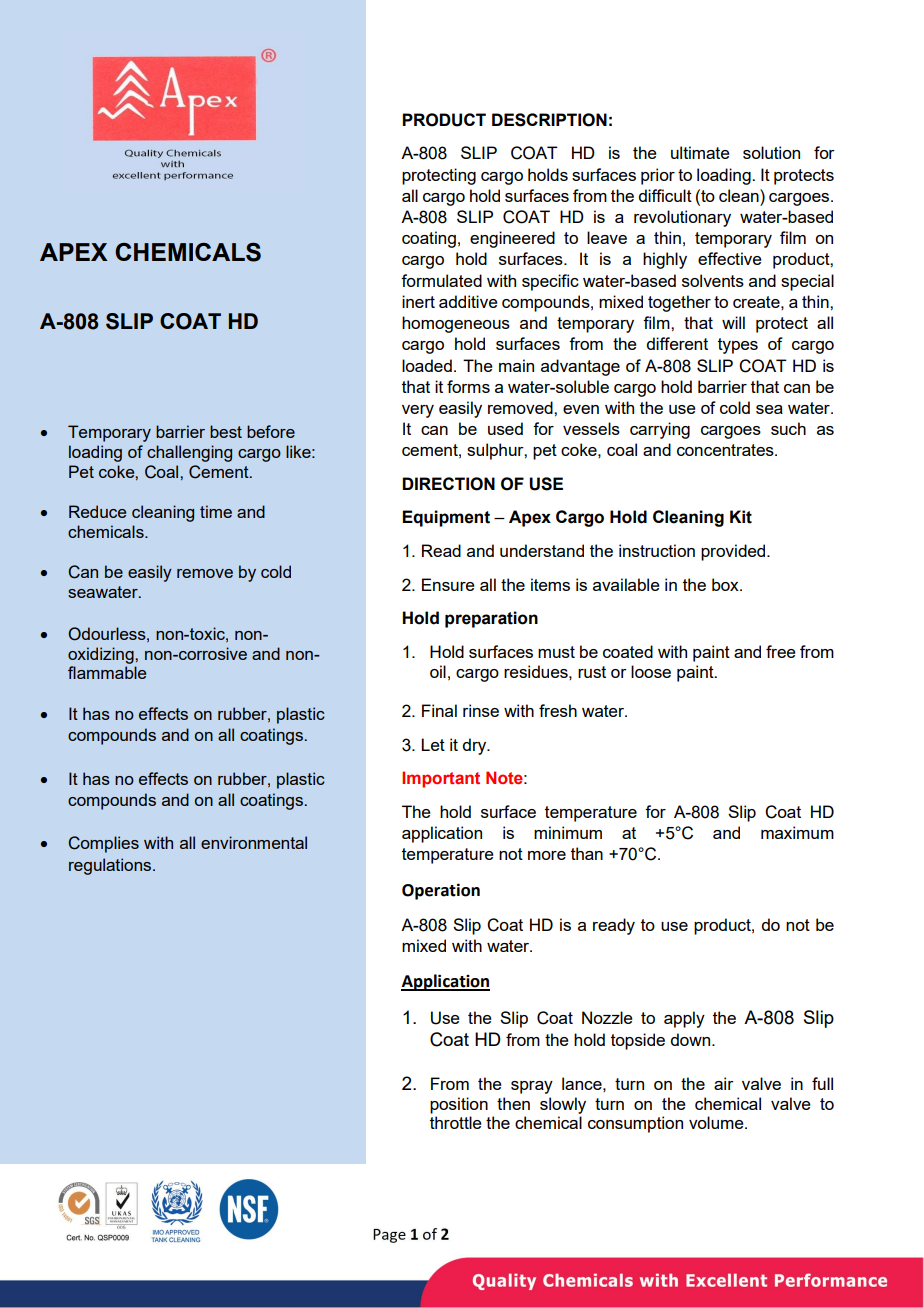  What do you see at coordinates (700, 152) in the document?
I see `ultimate` at bounding box center [700, 152].
